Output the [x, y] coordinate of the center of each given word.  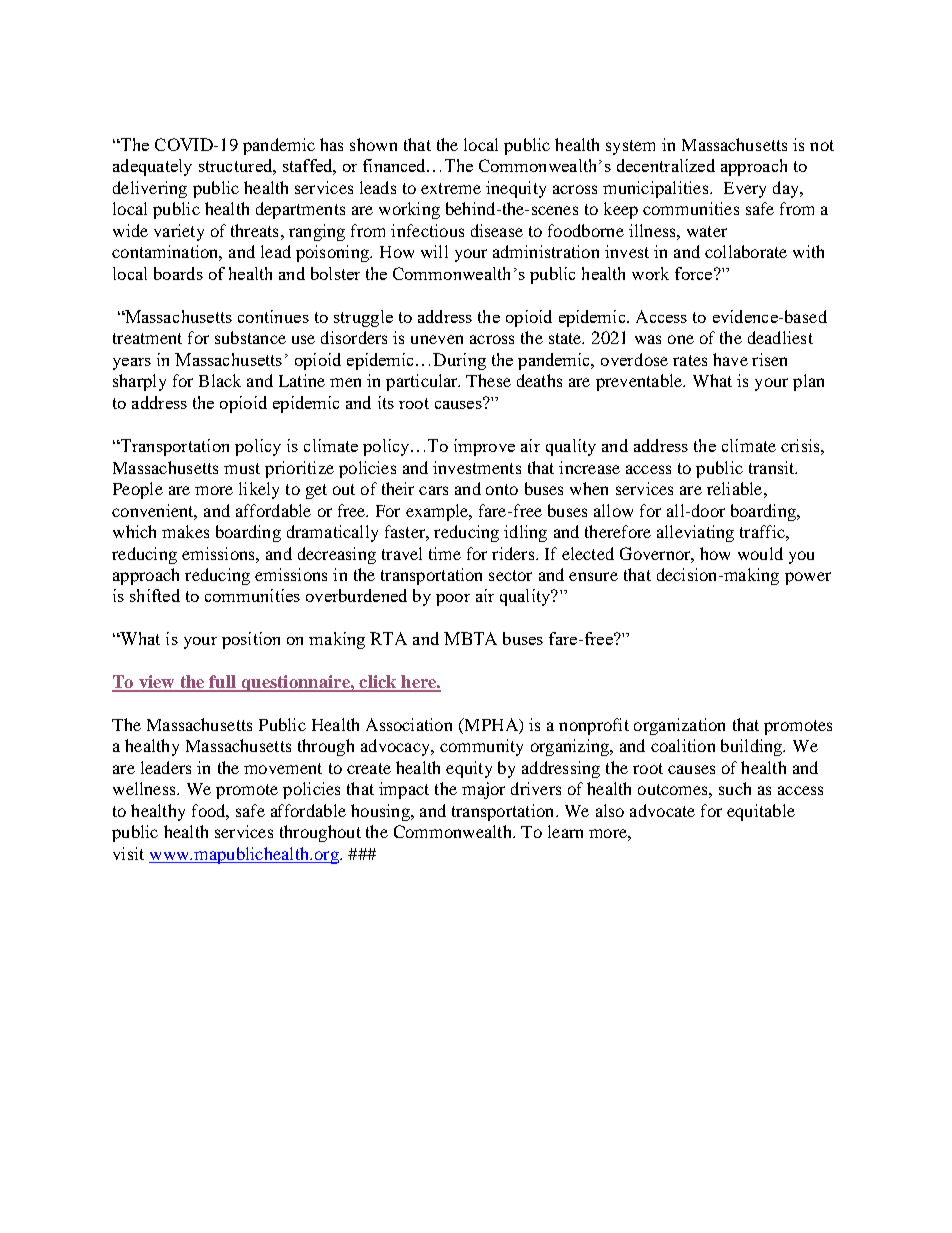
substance [250, 337]
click [378, 683]
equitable [761, 812]
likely [259, 490]
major [483, 790]
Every [745, 190]
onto [502, 489]
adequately [152, 167]
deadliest [780, 337]
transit [773, 467]
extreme [451, 188]
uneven [437, 339]
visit [128, 853]
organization [679, 726]
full [222, 683]
